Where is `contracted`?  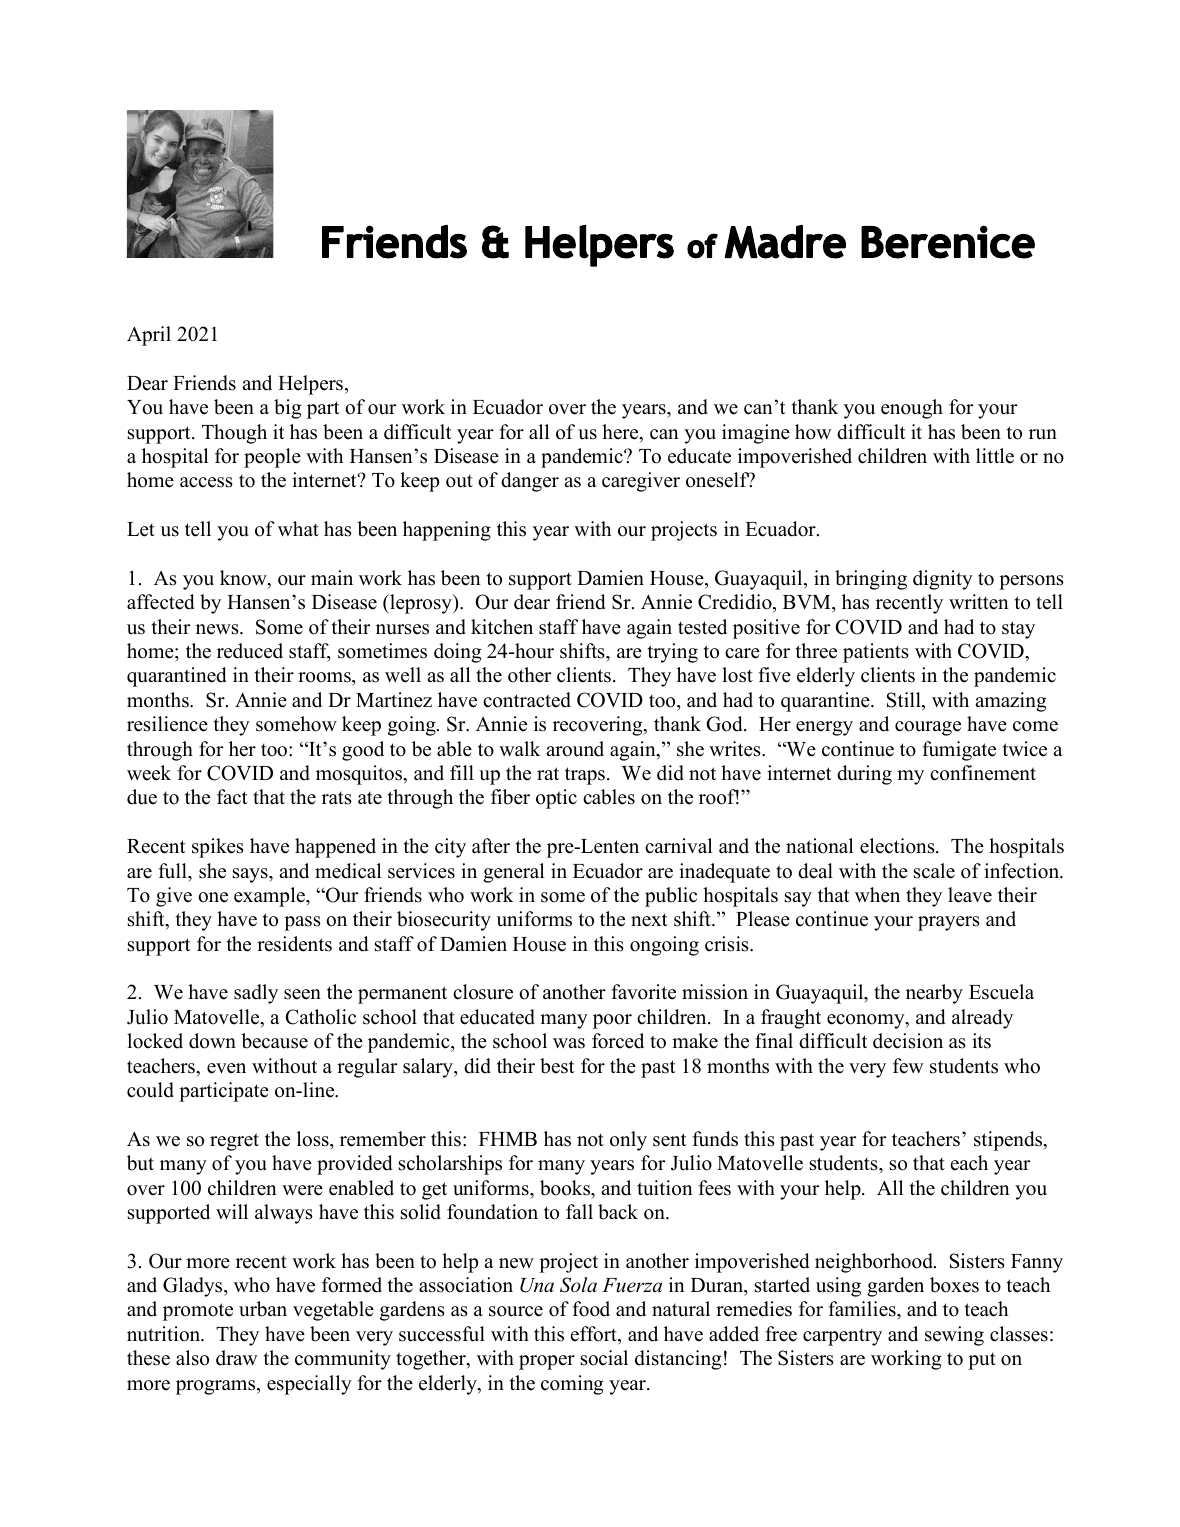
contracted is located at coordinates (527, 700).
